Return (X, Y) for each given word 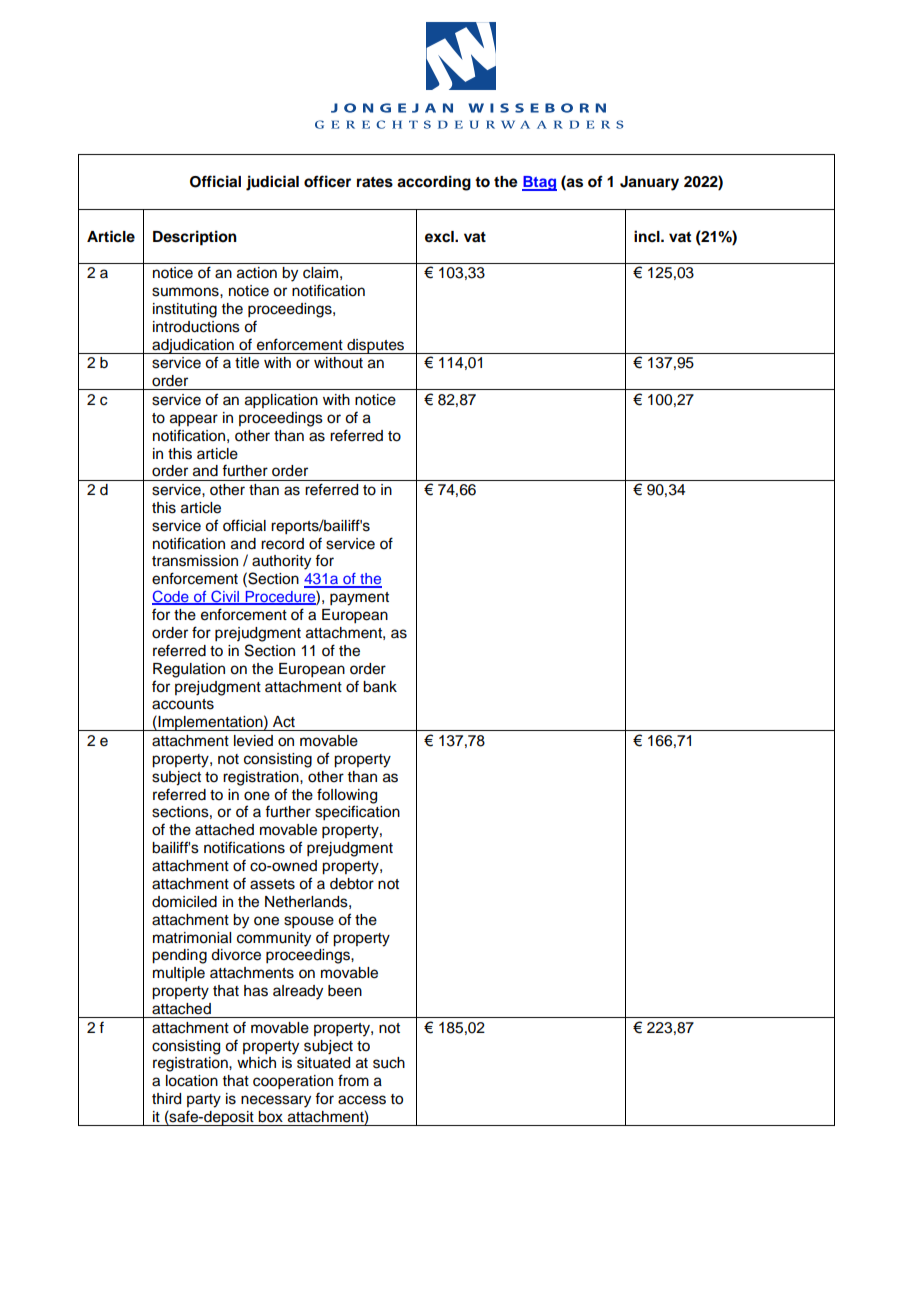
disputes (376, 346)
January (649, 183)
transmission (195, 561)
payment (359, 599)
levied (253, 741)
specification (357, 813)
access (362, 1100)
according (434, 183)
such (389, 1063)
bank (380, 687)
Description (195, 238)
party (204, 1101)
